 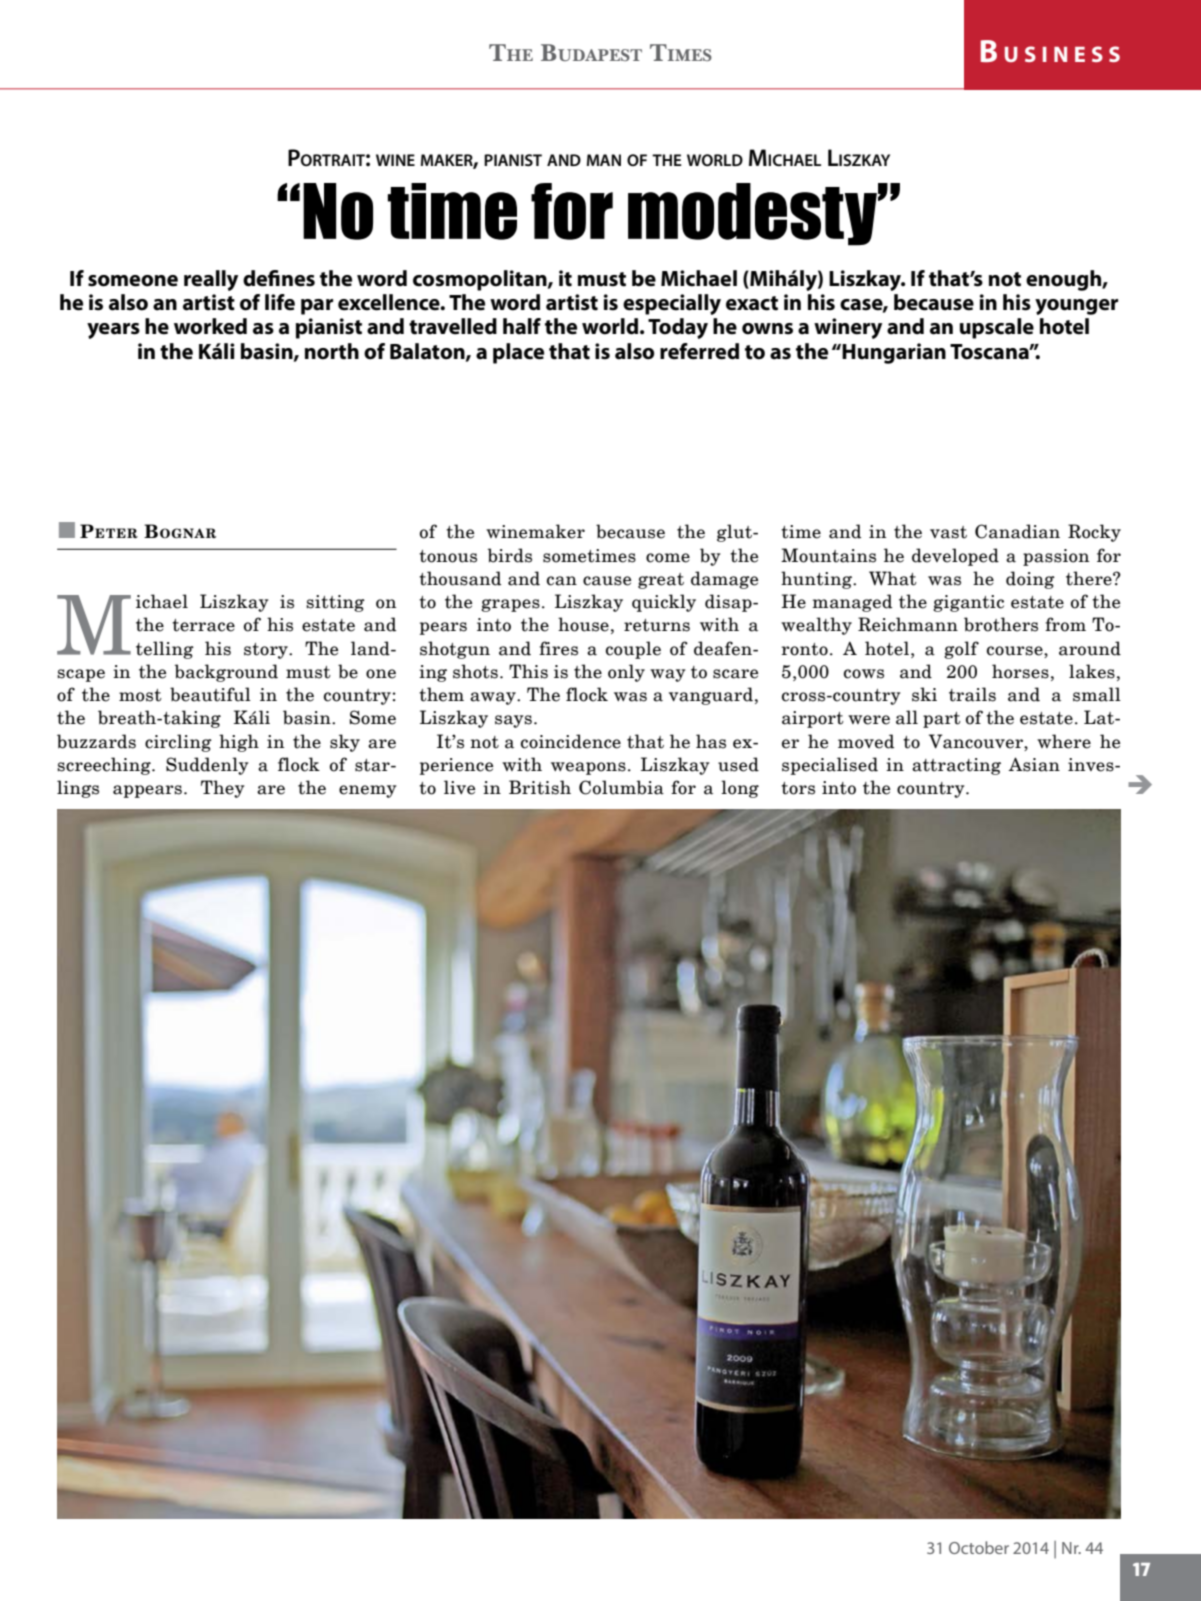 What do you see at coordinates (210, 326) in the screenshot?
I see `worked` at bounding box center [210, 326].
